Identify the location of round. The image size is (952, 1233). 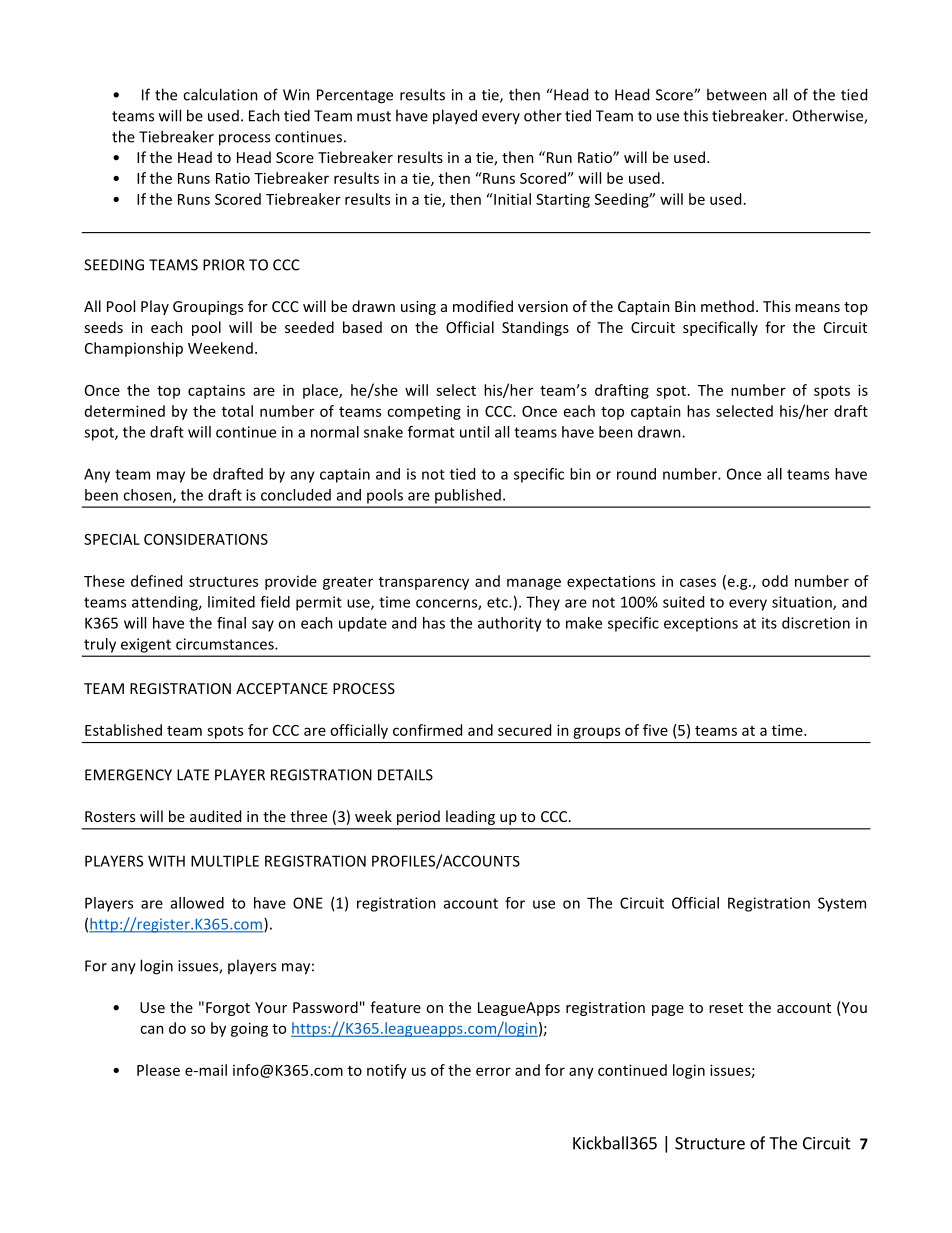
(636, 474).
